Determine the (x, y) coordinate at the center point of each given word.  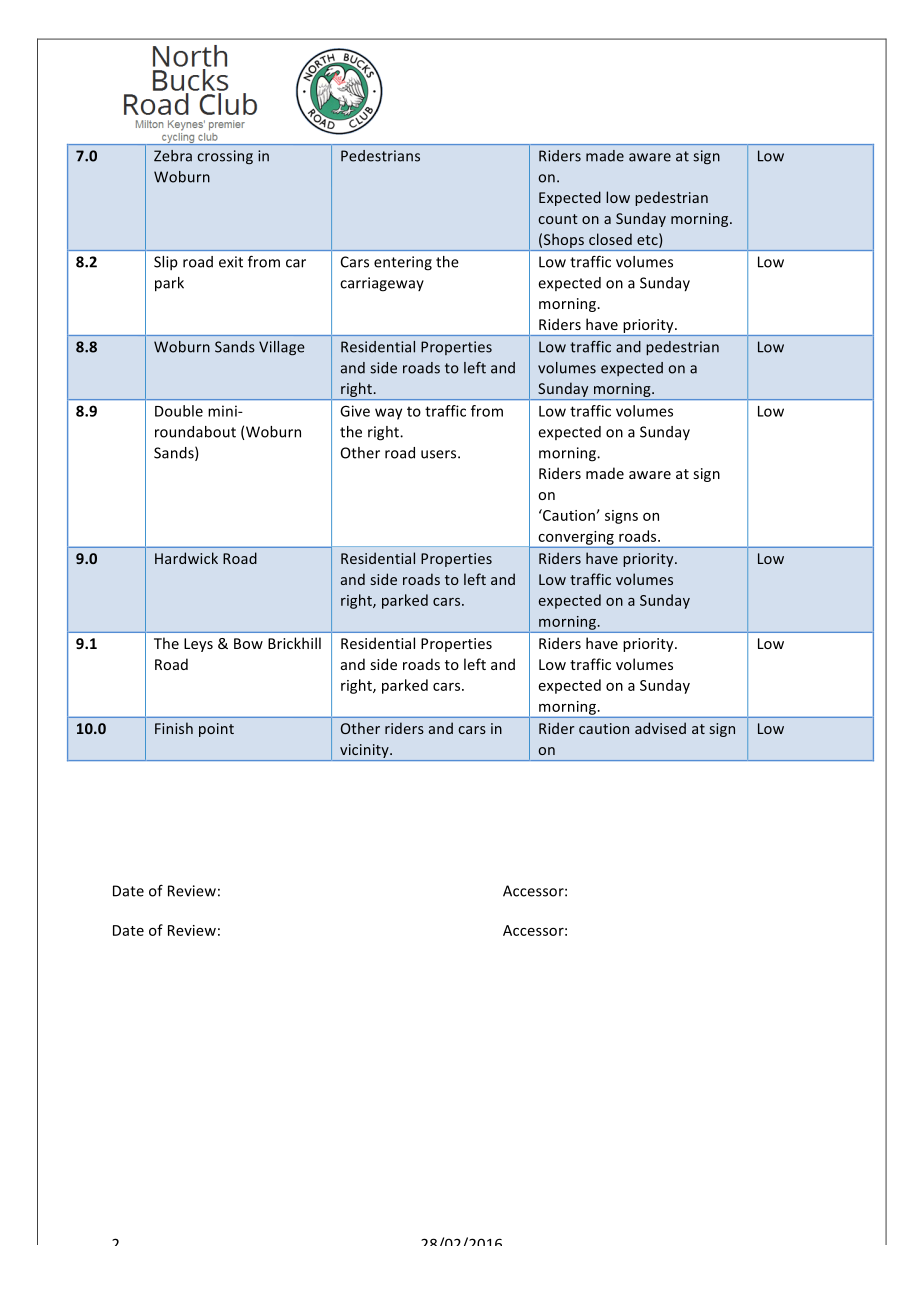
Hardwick (186, 558)
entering (403, 263)
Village (282, 348)
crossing (225, 157)
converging (576, 538)
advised (660, 728)
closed (610, 239)
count (558, 219)
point (216, 730)
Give (355, 411)
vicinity (365, 751)
